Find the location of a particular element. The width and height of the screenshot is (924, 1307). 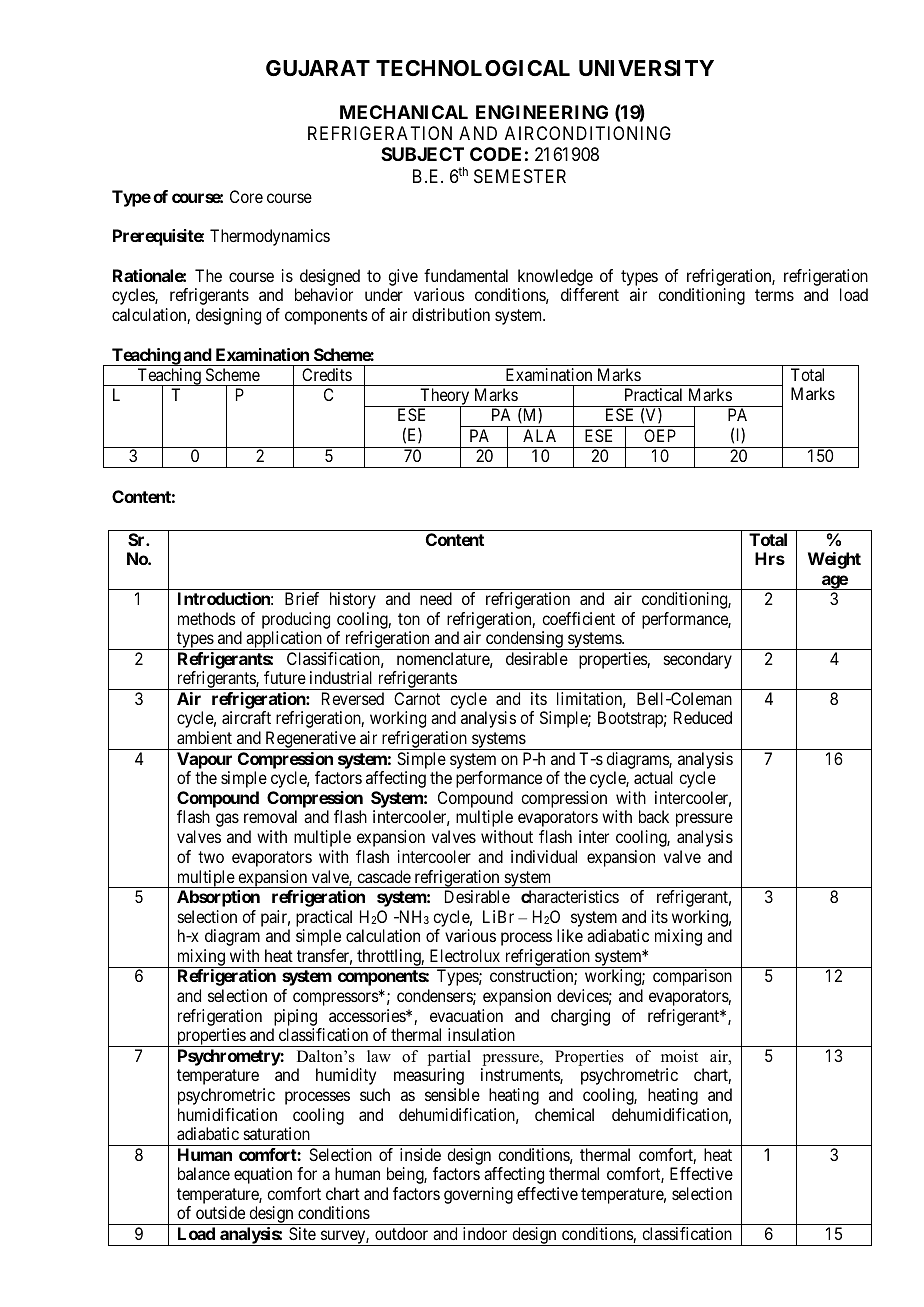

moist is located at coordinates (679, 1056).
